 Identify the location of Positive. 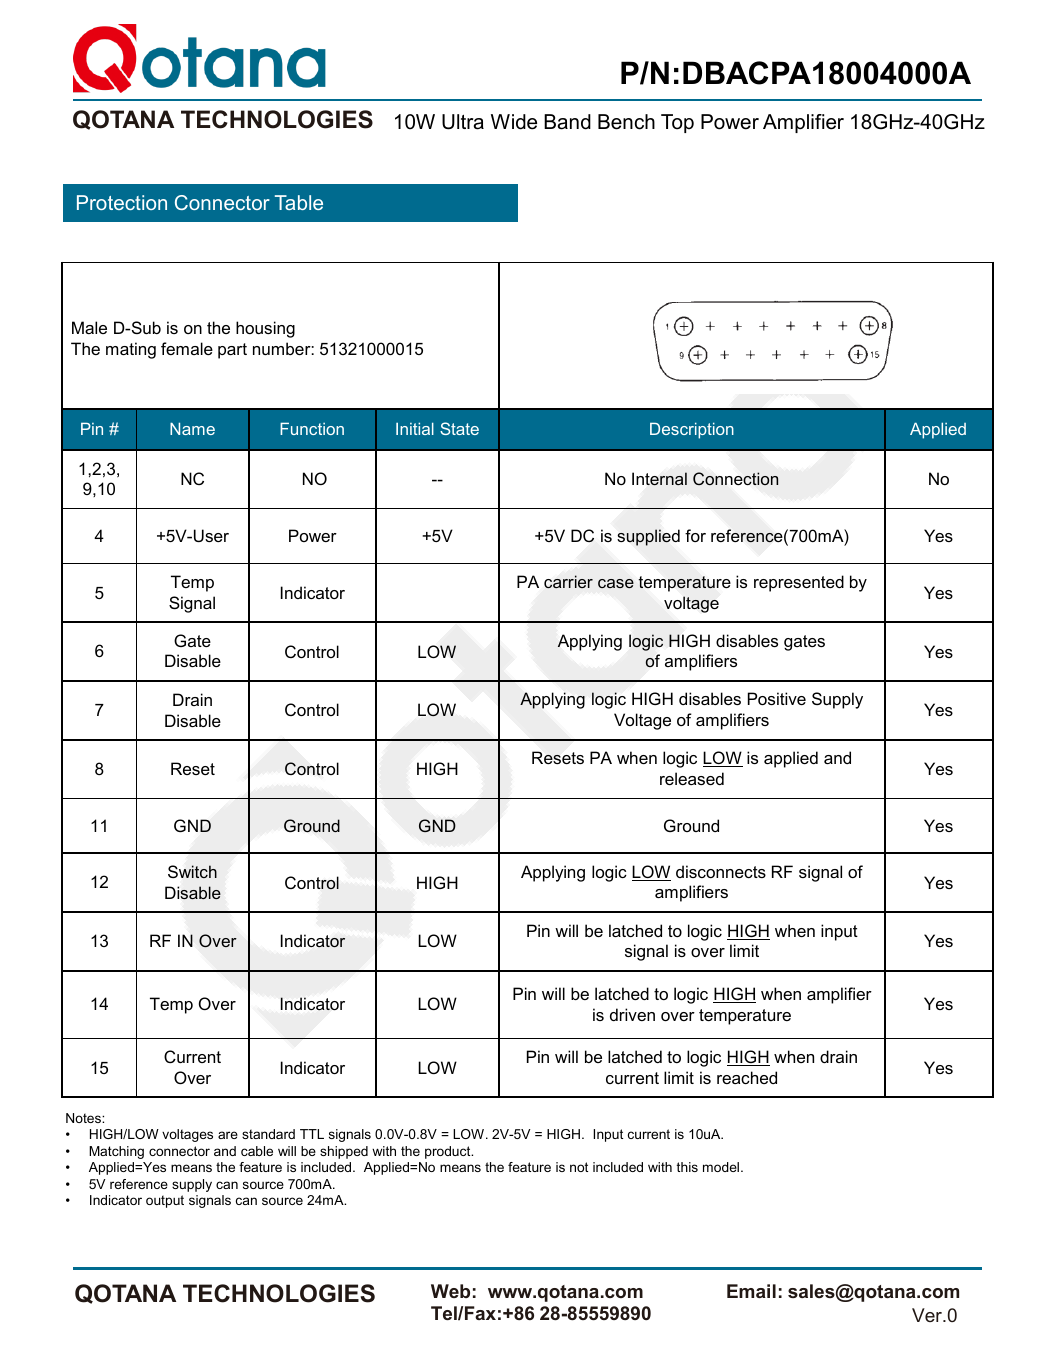
(777, 698).
